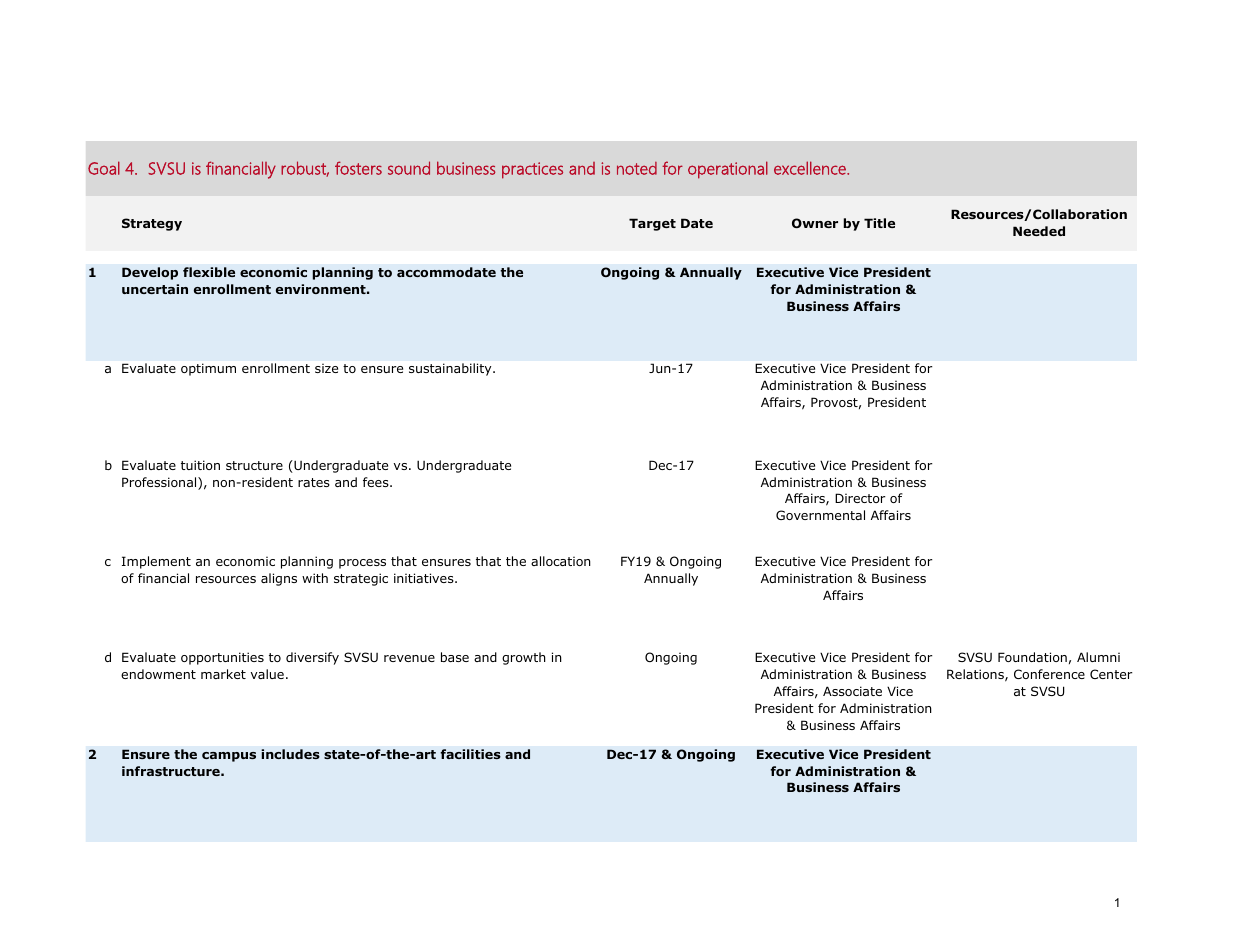 The height and width of the image is (952, 1233). What do you see at coordinates (104, 168) in the image?
I see `Goal` at bounding box center [104, 168].
